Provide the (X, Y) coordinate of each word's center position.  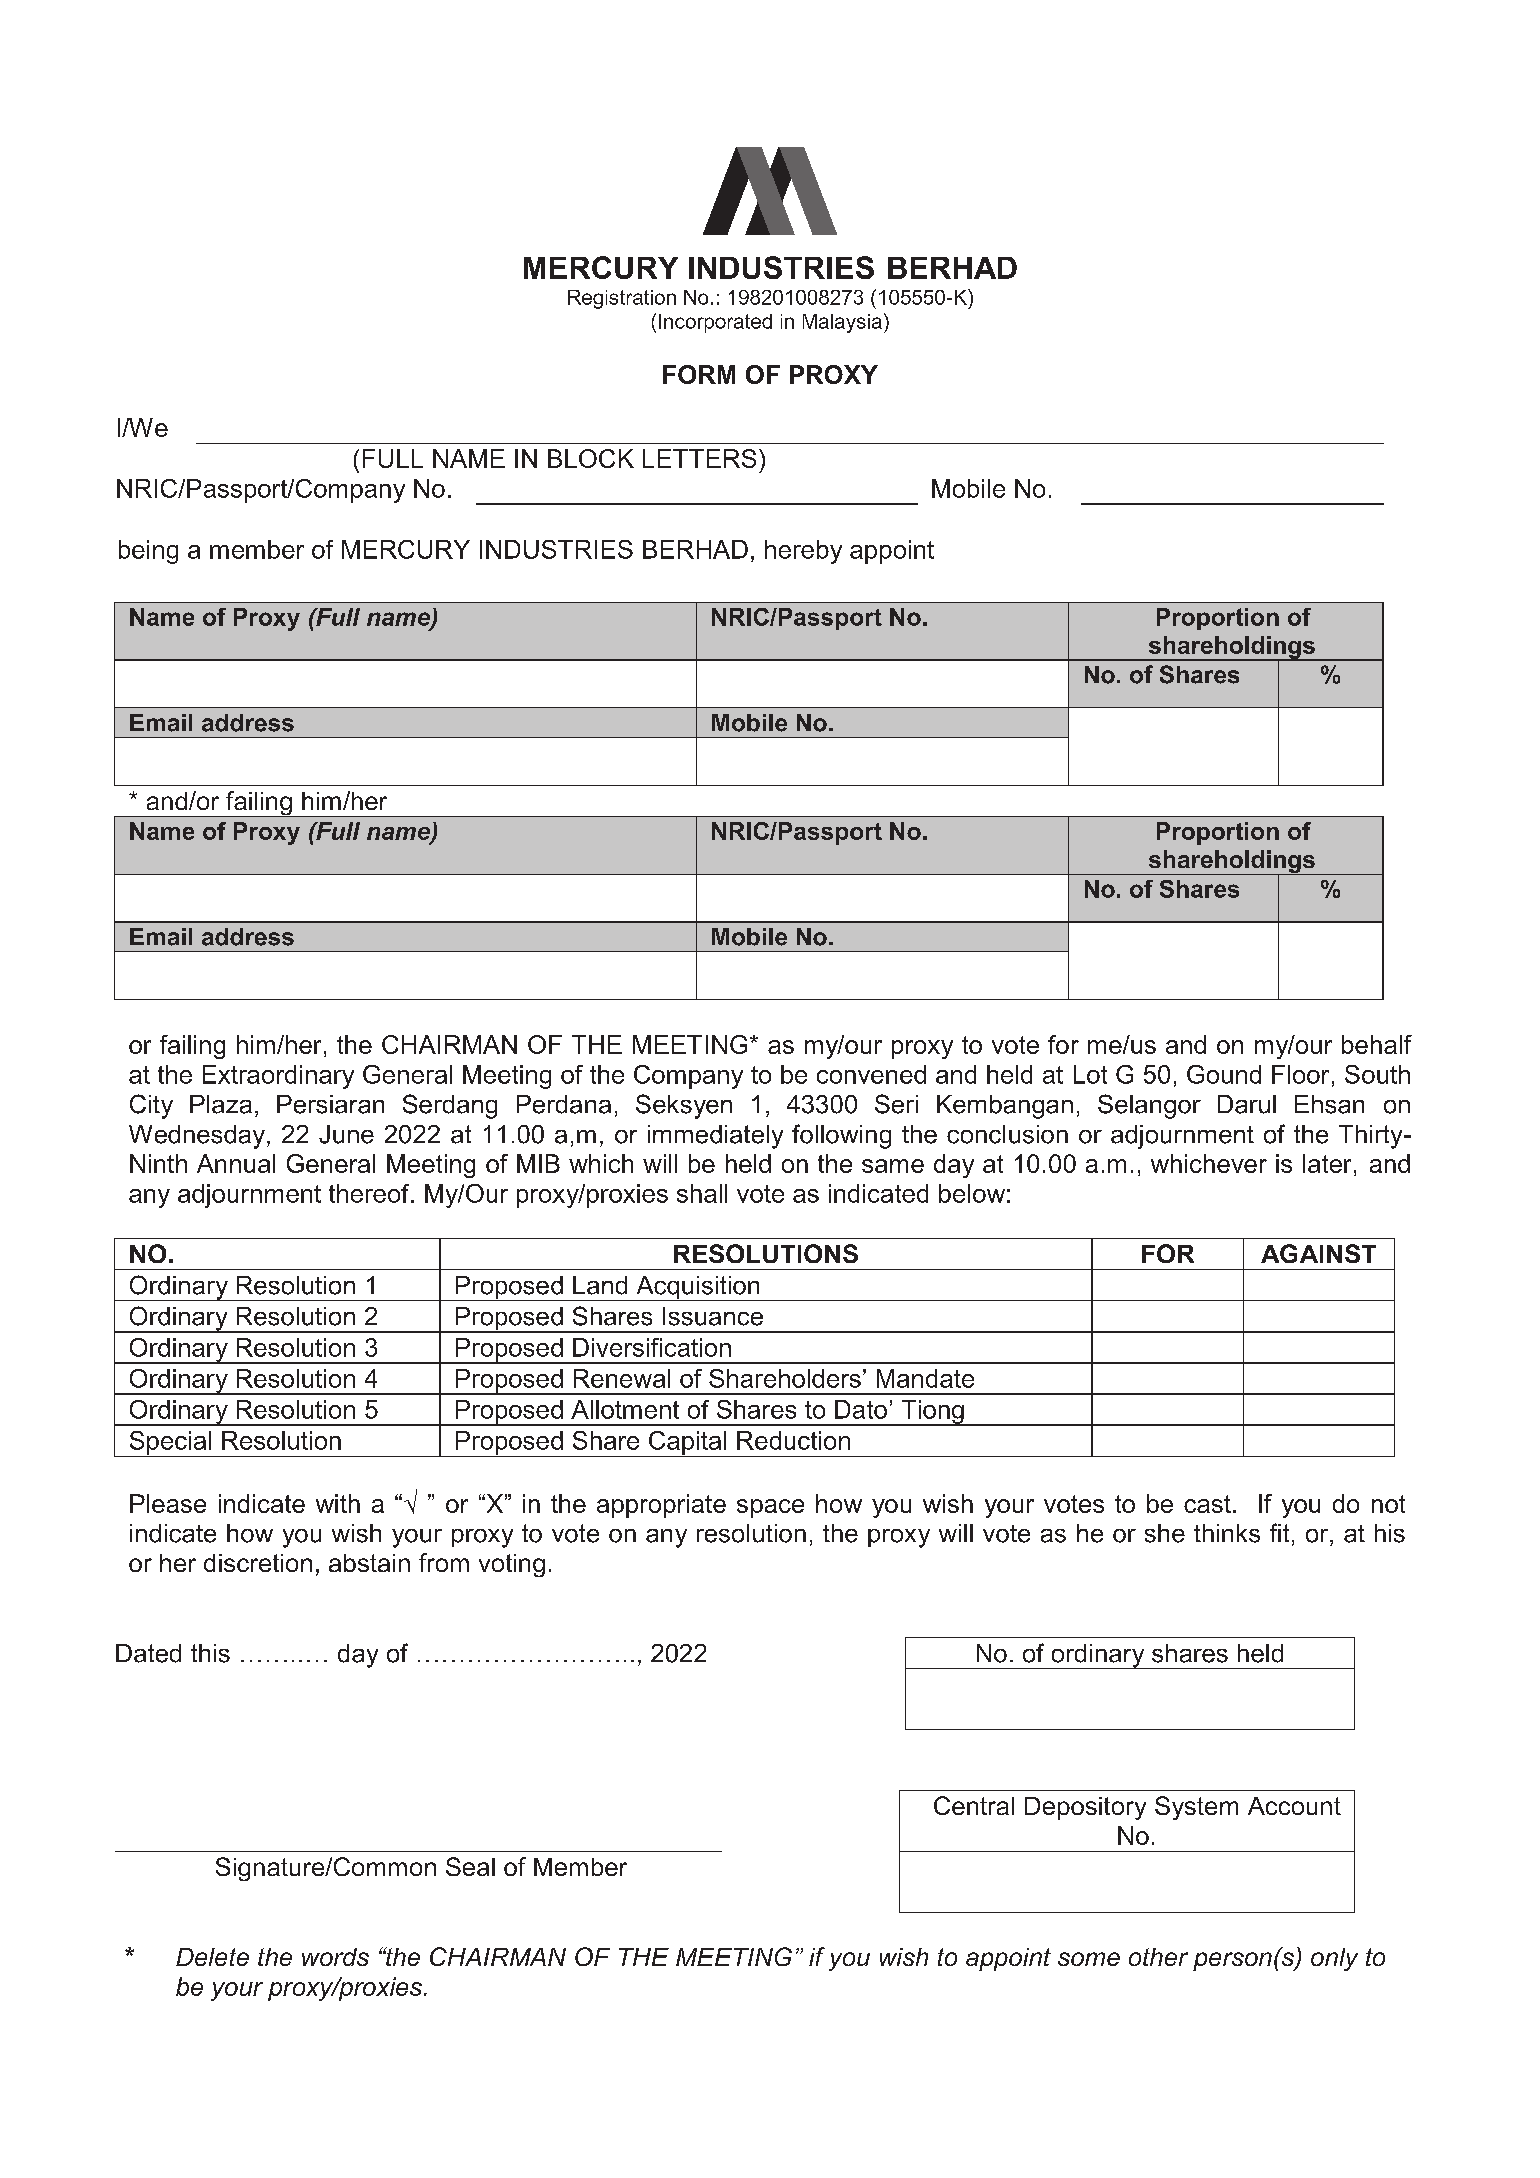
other (1158, 1957)
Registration (622, 299)
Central (974, 1805)
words (335, 1957)
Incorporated (715, 323)
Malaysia (842, 323)
